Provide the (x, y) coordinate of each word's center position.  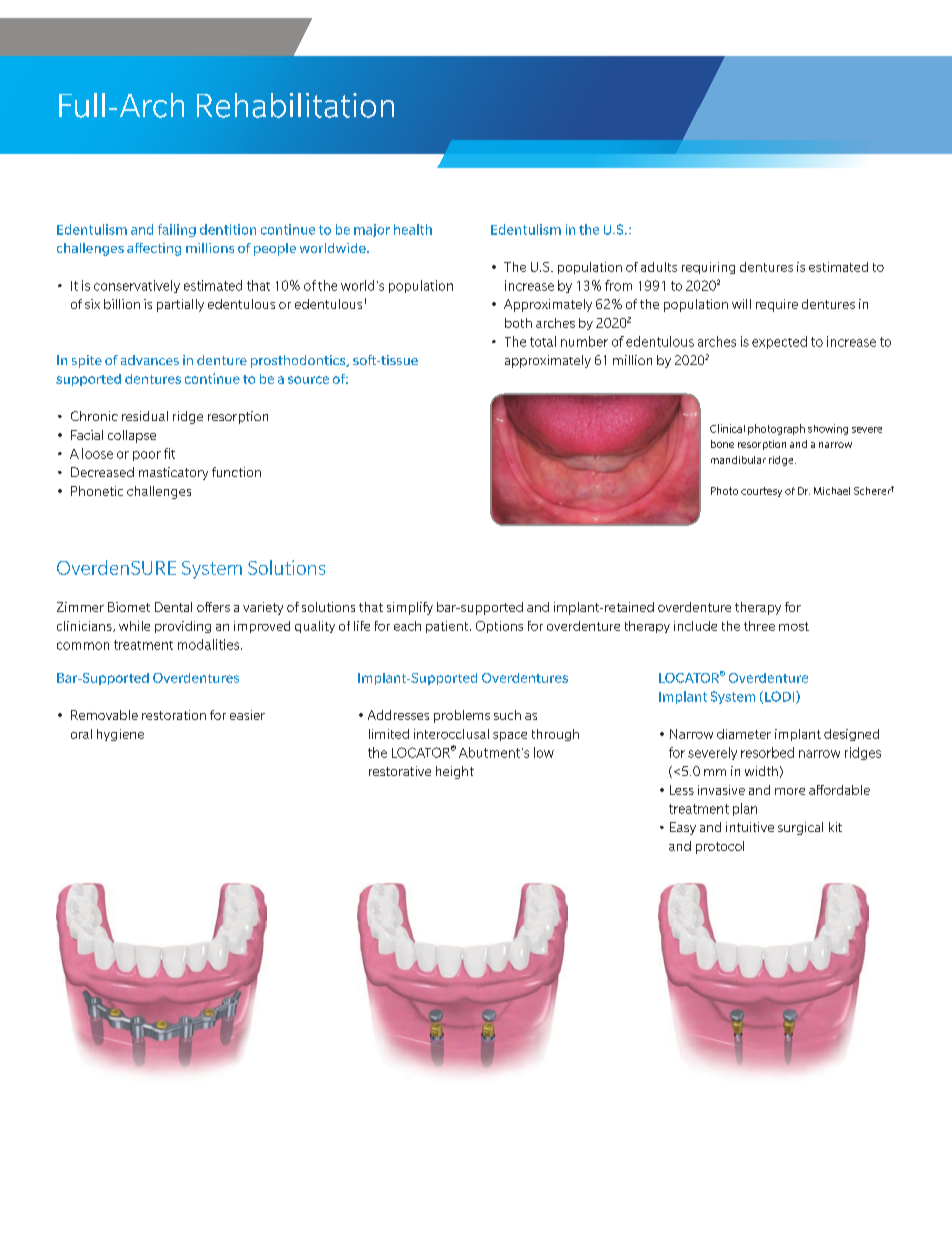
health (413, 229)
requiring (708, 268)
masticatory (173, 473)
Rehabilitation (295, 105)
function (236, 472)
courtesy (761, 492)
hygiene (120, 735)
